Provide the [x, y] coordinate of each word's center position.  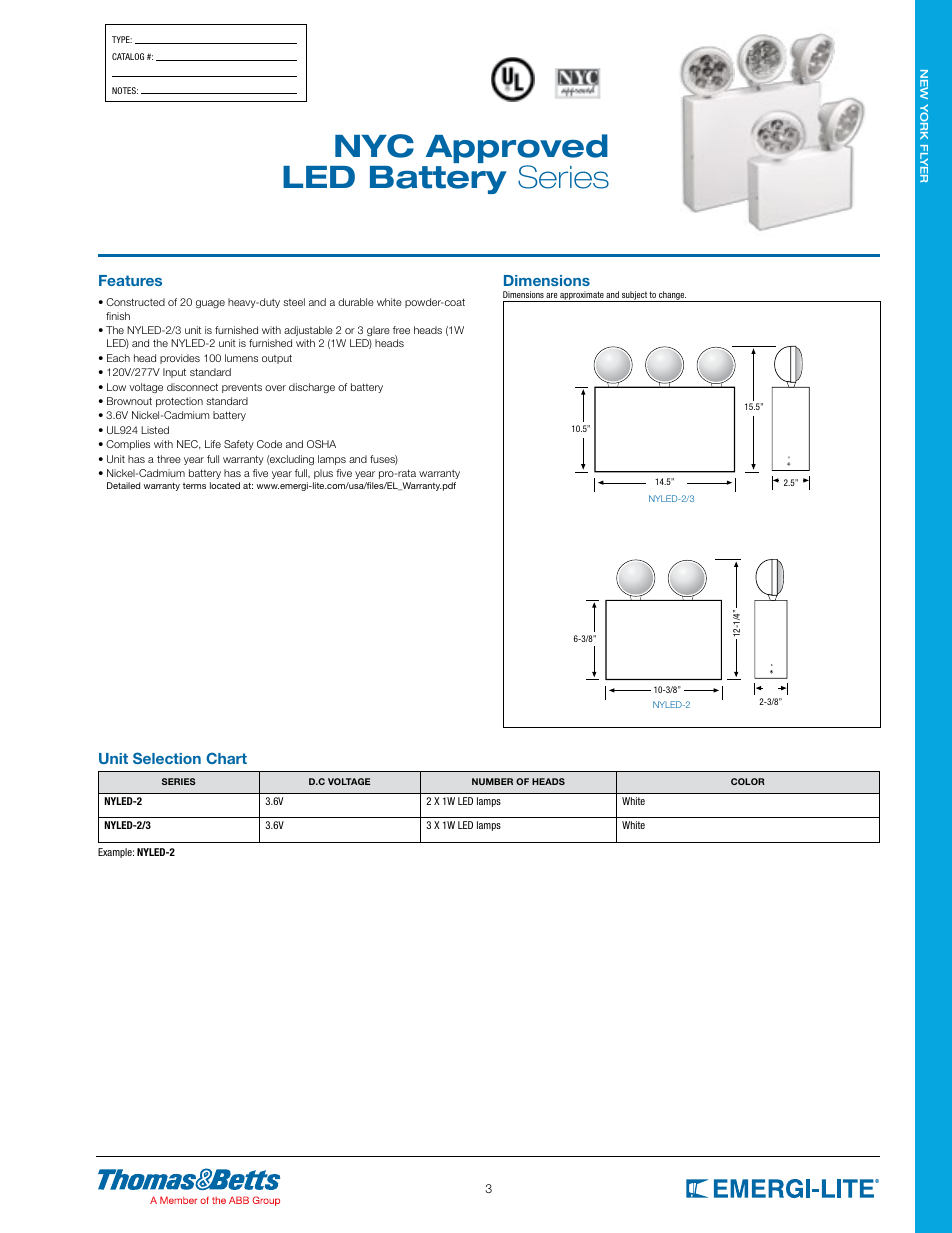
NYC [374, 146]
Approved [517, 150]
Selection [167, 758]
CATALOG [128, 56]
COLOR [748, 781]
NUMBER [492, 781]
